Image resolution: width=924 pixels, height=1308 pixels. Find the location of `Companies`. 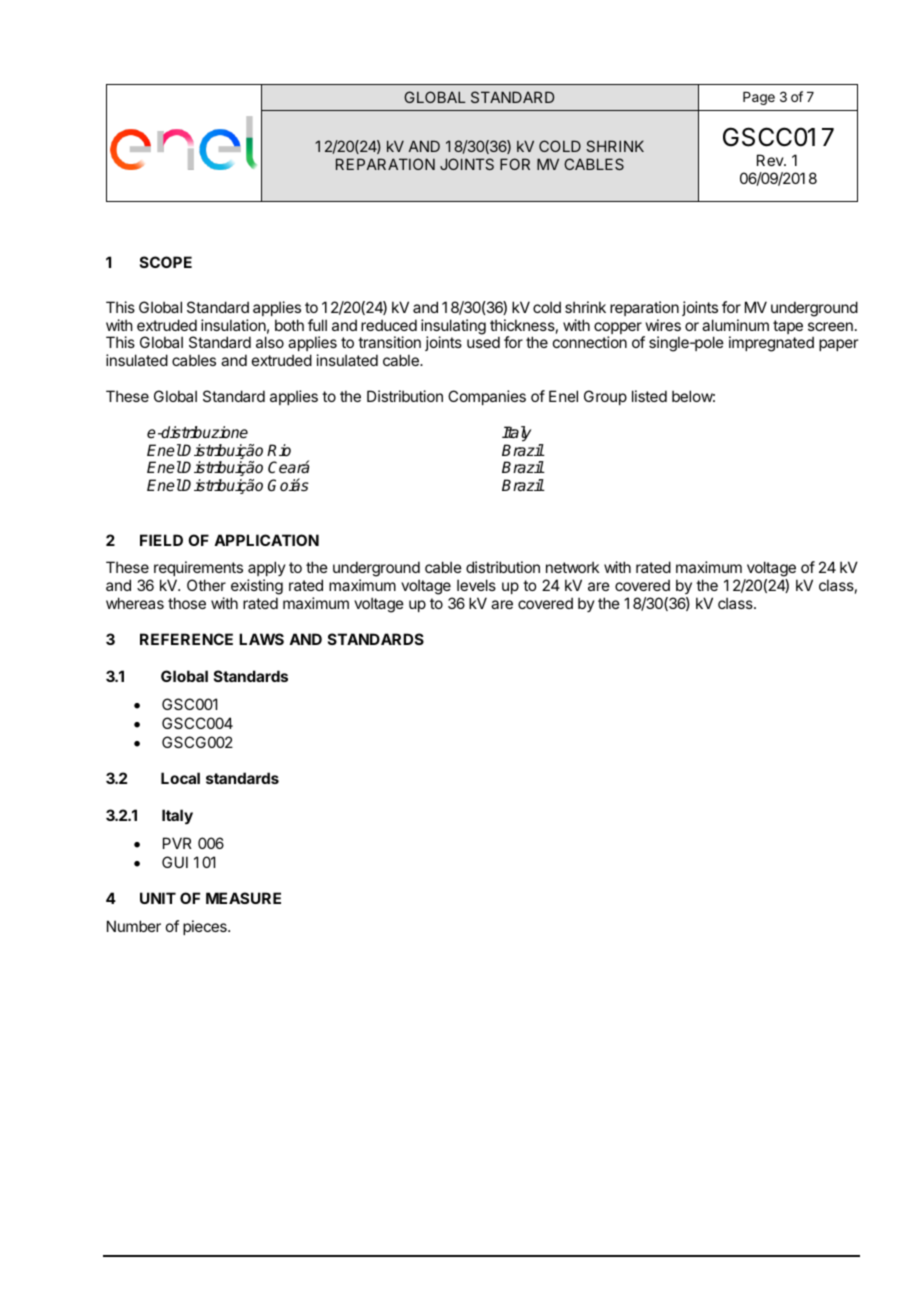

Companies is located at coordinates (487, 397).
